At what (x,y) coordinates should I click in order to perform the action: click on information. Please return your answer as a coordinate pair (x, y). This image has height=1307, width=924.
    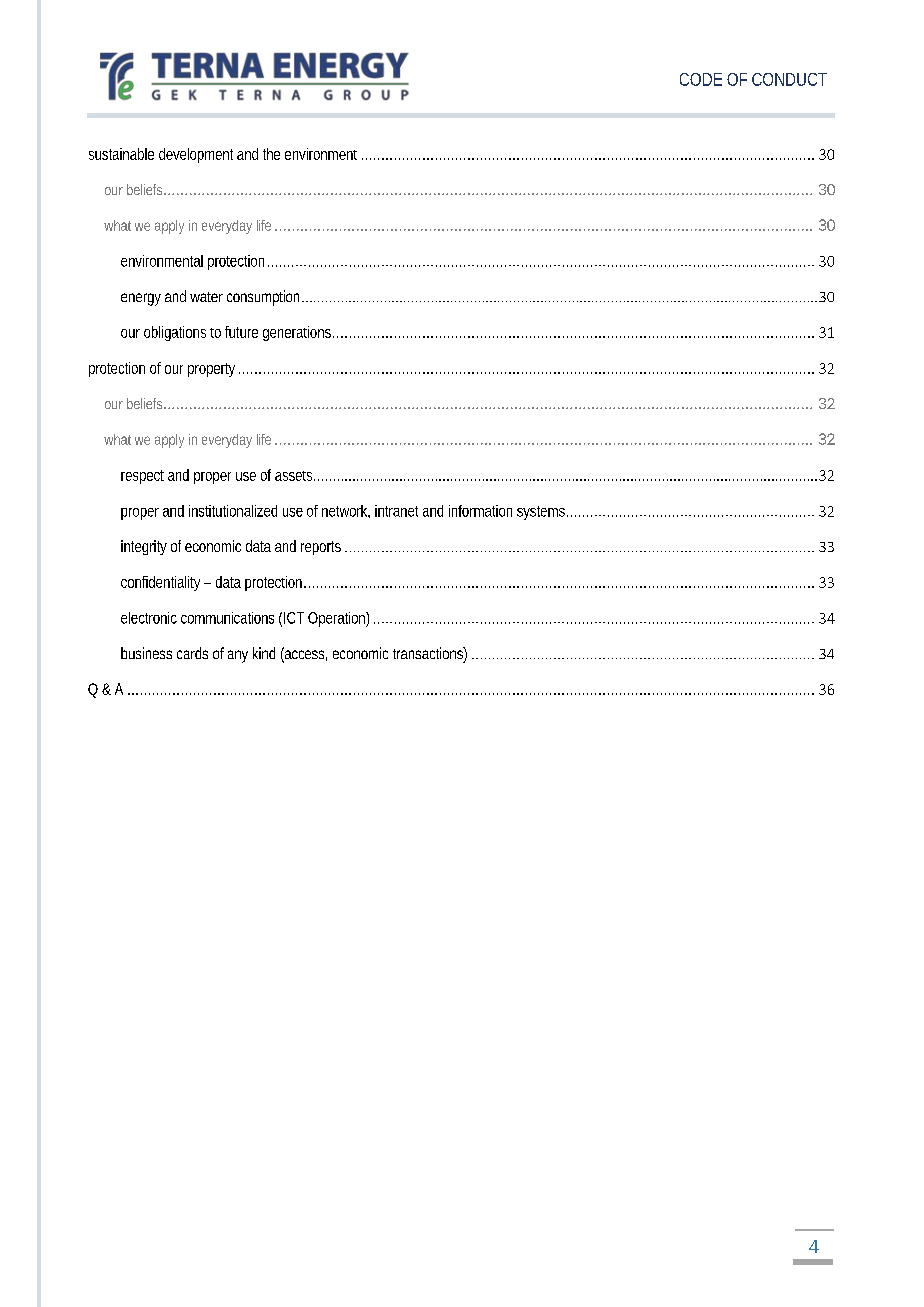
    Looking at the image, I should click on (480, 511).
